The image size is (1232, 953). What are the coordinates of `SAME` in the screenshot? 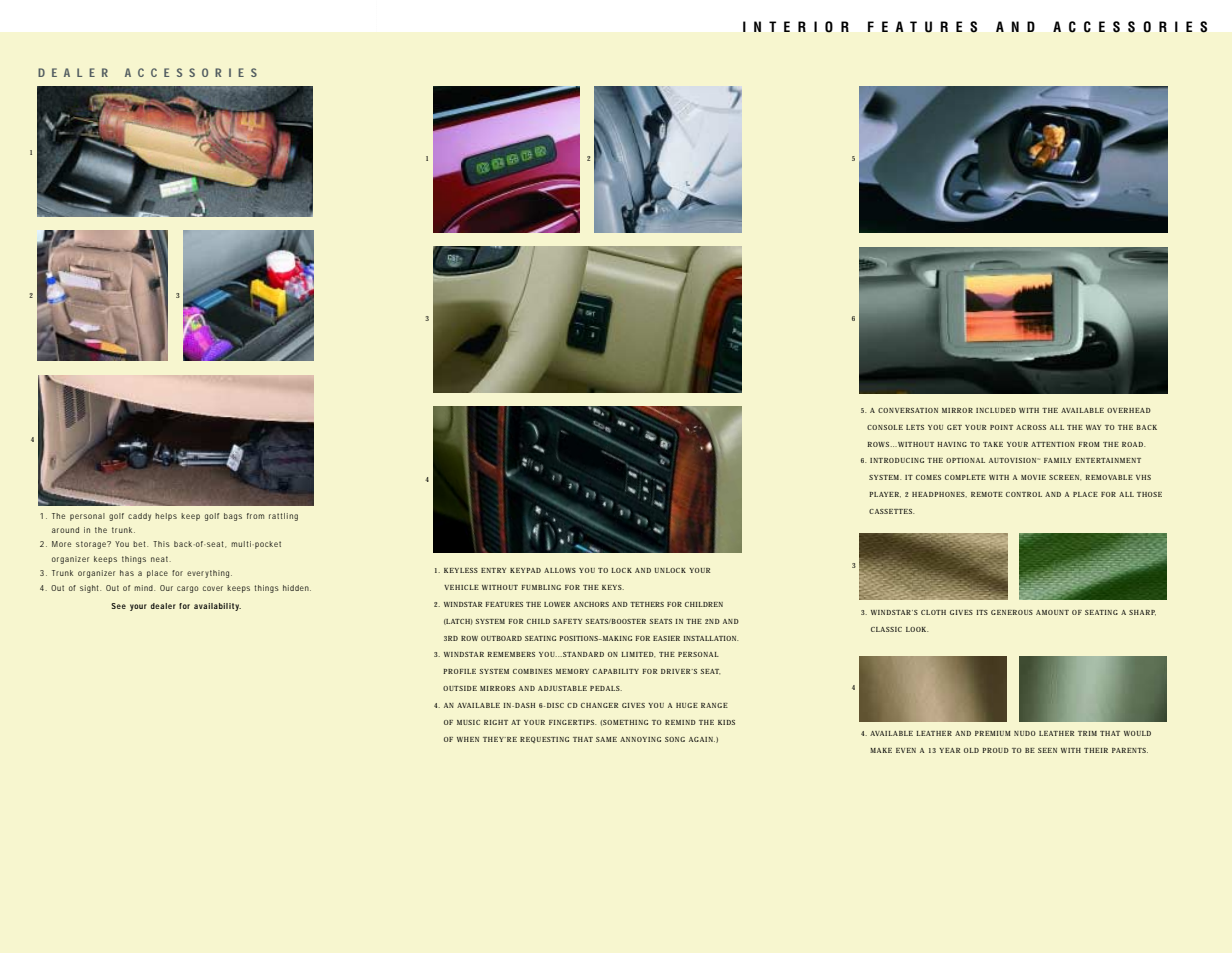 It's located at (606, 739).
